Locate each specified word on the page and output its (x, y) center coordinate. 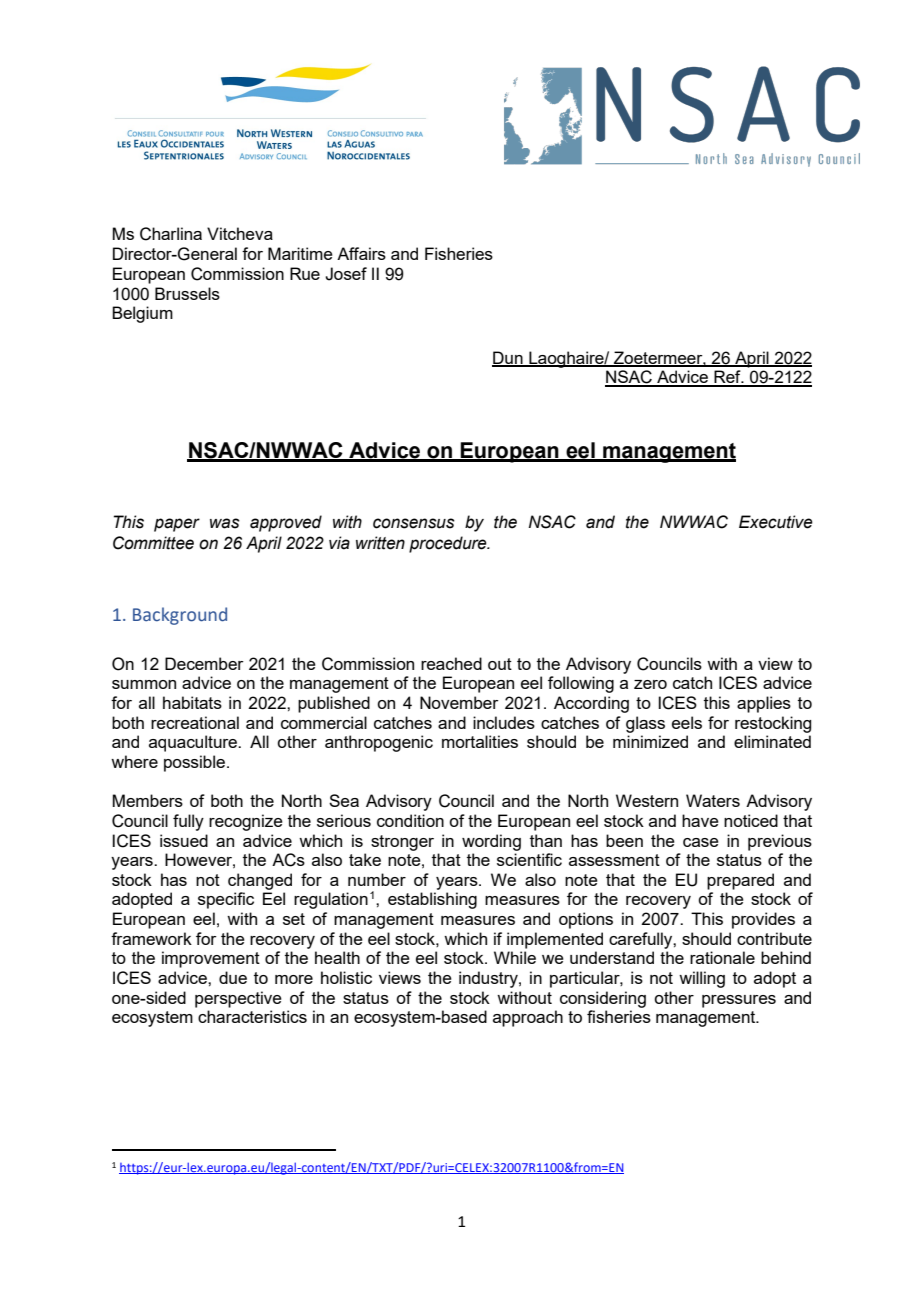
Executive (776, 522)
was (225, 523)
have (700, 820)
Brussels (187, 293)
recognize (246, 822)
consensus (414, 523)
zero (650, 684)
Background (180, 616)
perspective (238, 999)
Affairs (361, 253)
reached (451, 663)
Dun (508, 359)
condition (410, 820)
